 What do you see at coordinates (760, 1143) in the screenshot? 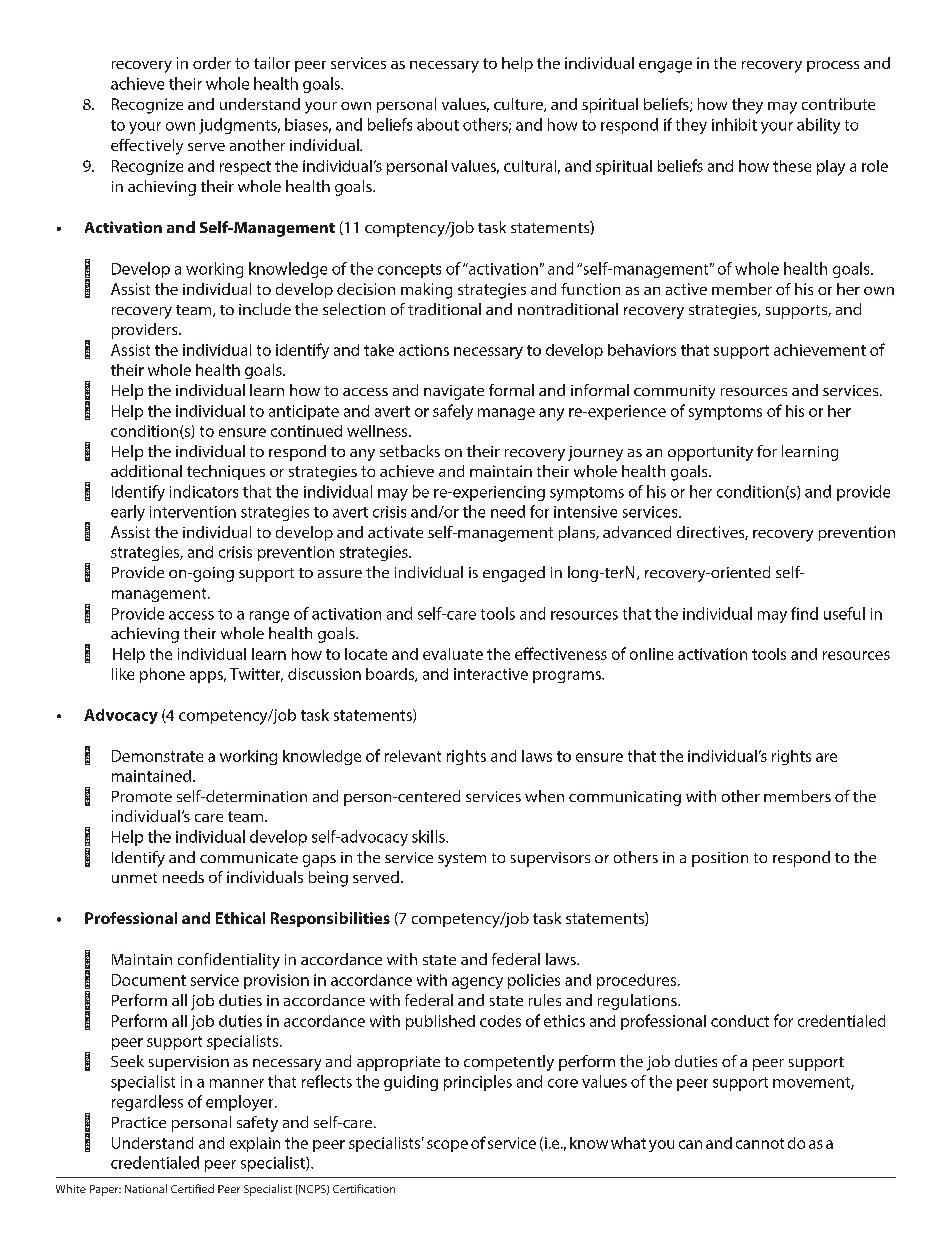
I see `cannot` at bounding box center [760, 1143].
